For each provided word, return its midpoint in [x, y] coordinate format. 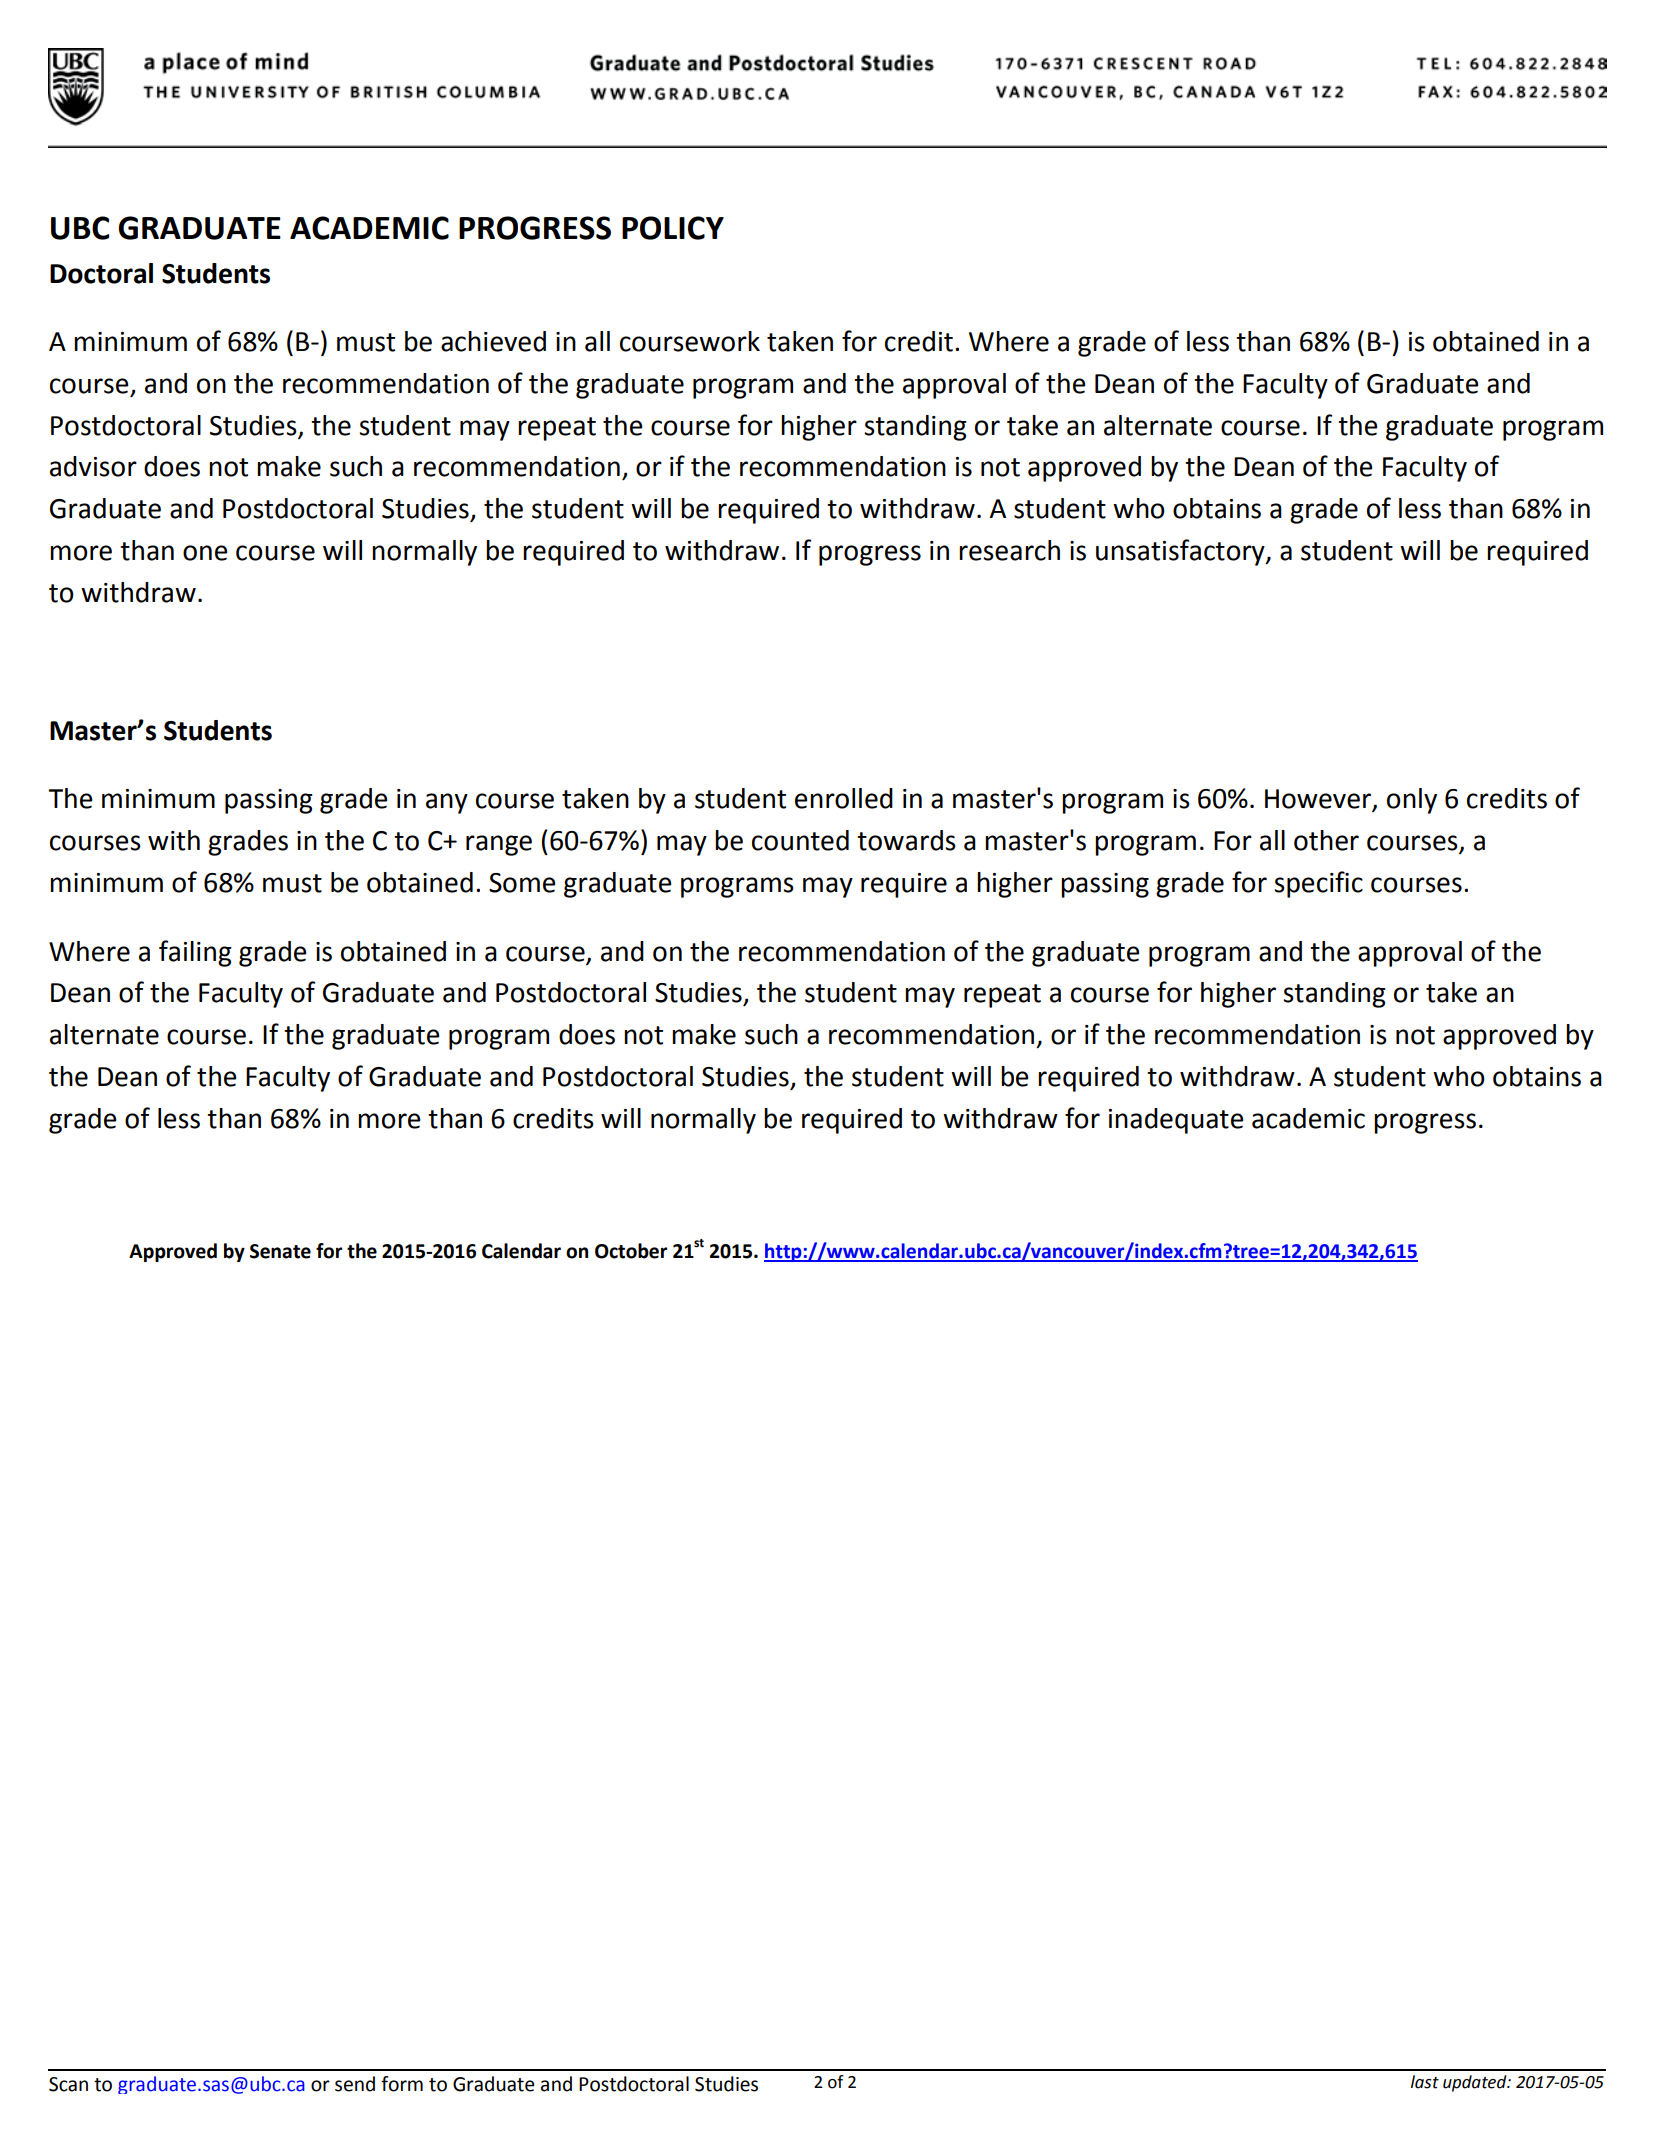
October [631, 1251]
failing [195, 953]
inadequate [1176, 1121]
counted [800, 840]
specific [1318, 884]
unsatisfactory [1181, 552]
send [355, 2084]
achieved [493, 341]
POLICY [673, 228]
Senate [280, 1251]
